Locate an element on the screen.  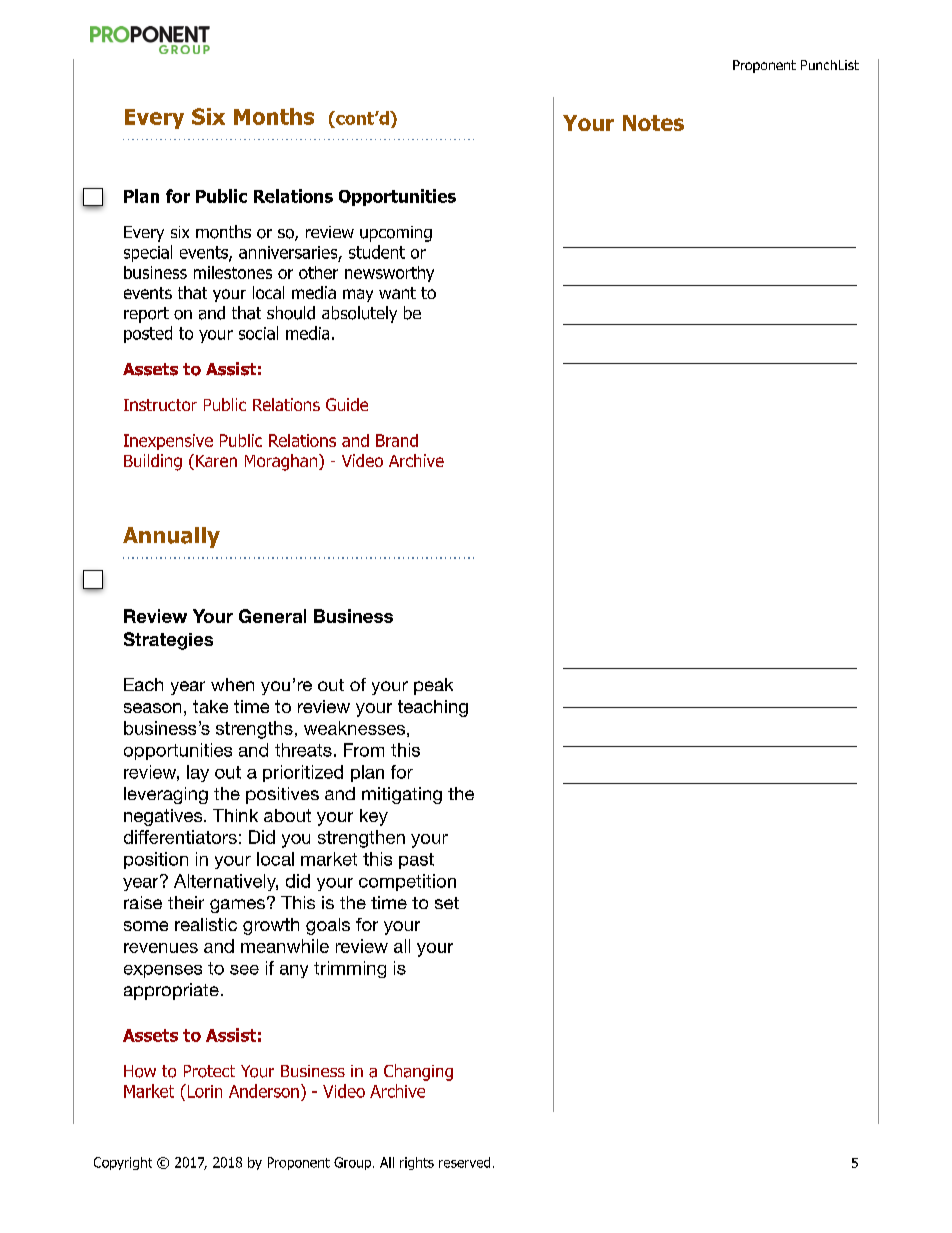
Lorin is located at coordinates (203, 1091).
